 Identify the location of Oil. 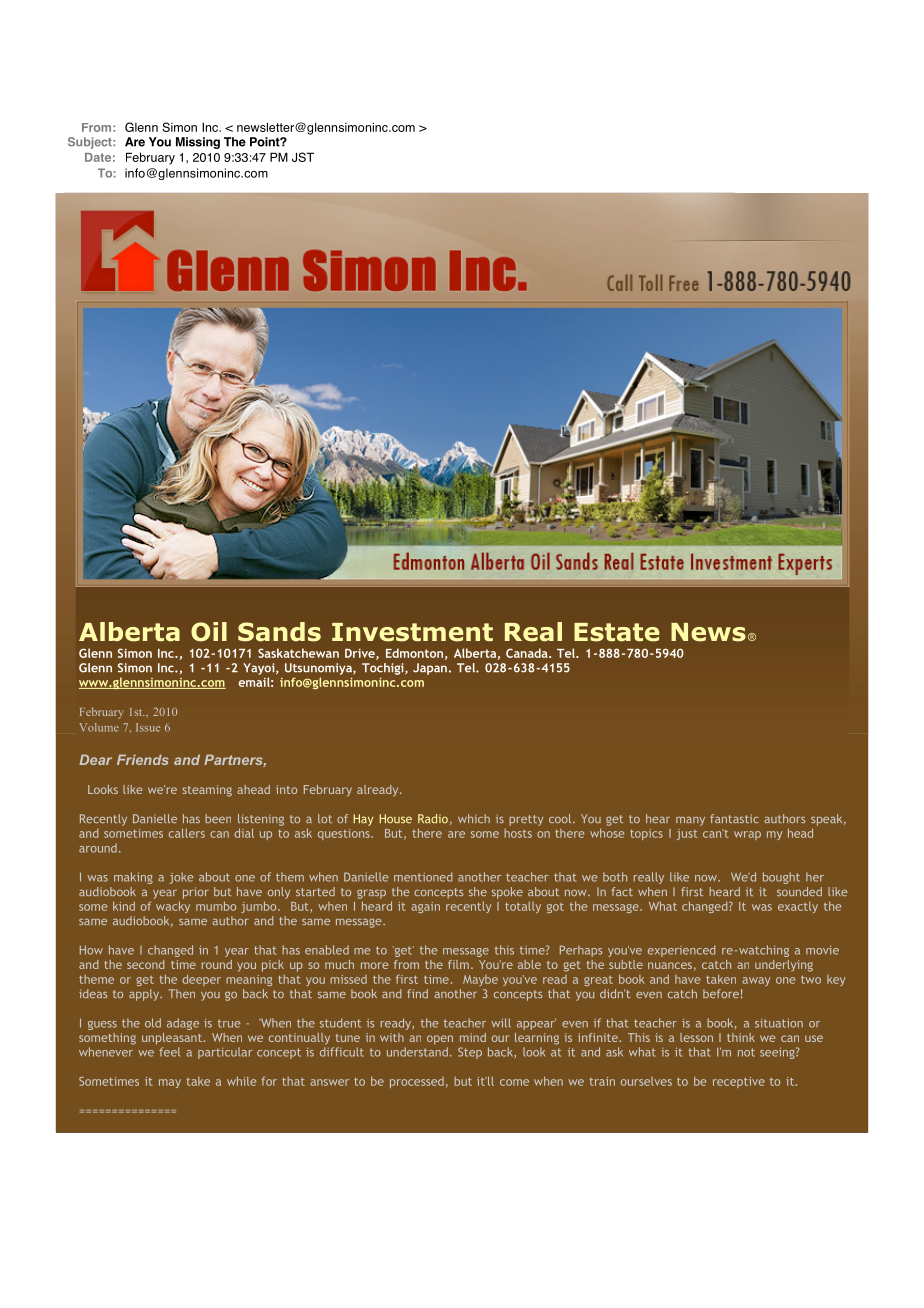
(209, 632).
